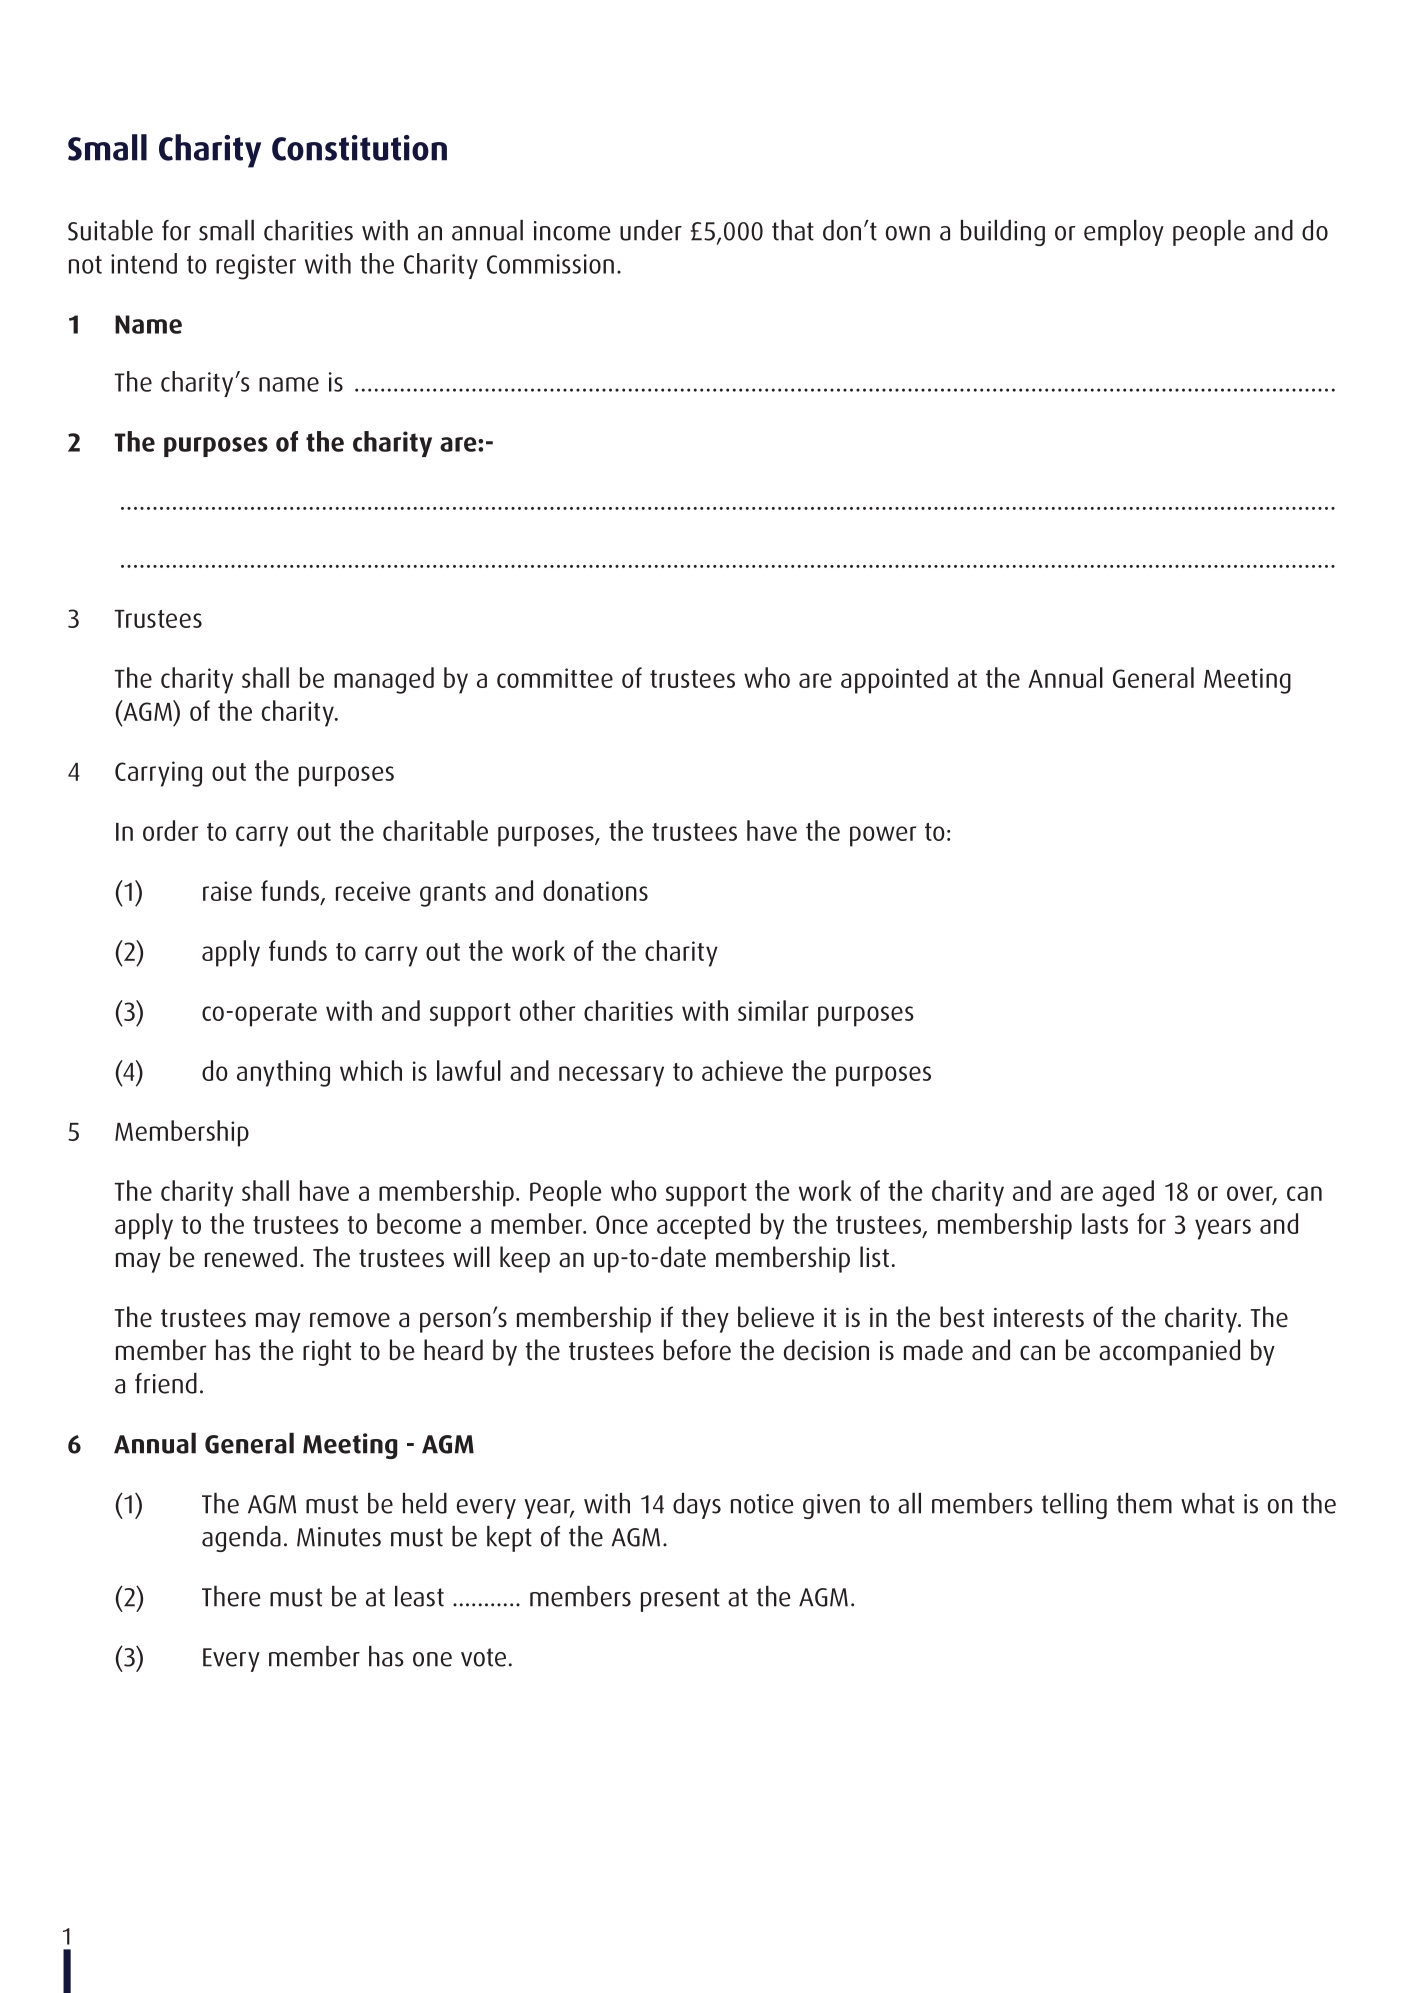 Image resolution: width=1409 pixels, height=1993 pixels. I want to click on There, so click(231, 1596).
